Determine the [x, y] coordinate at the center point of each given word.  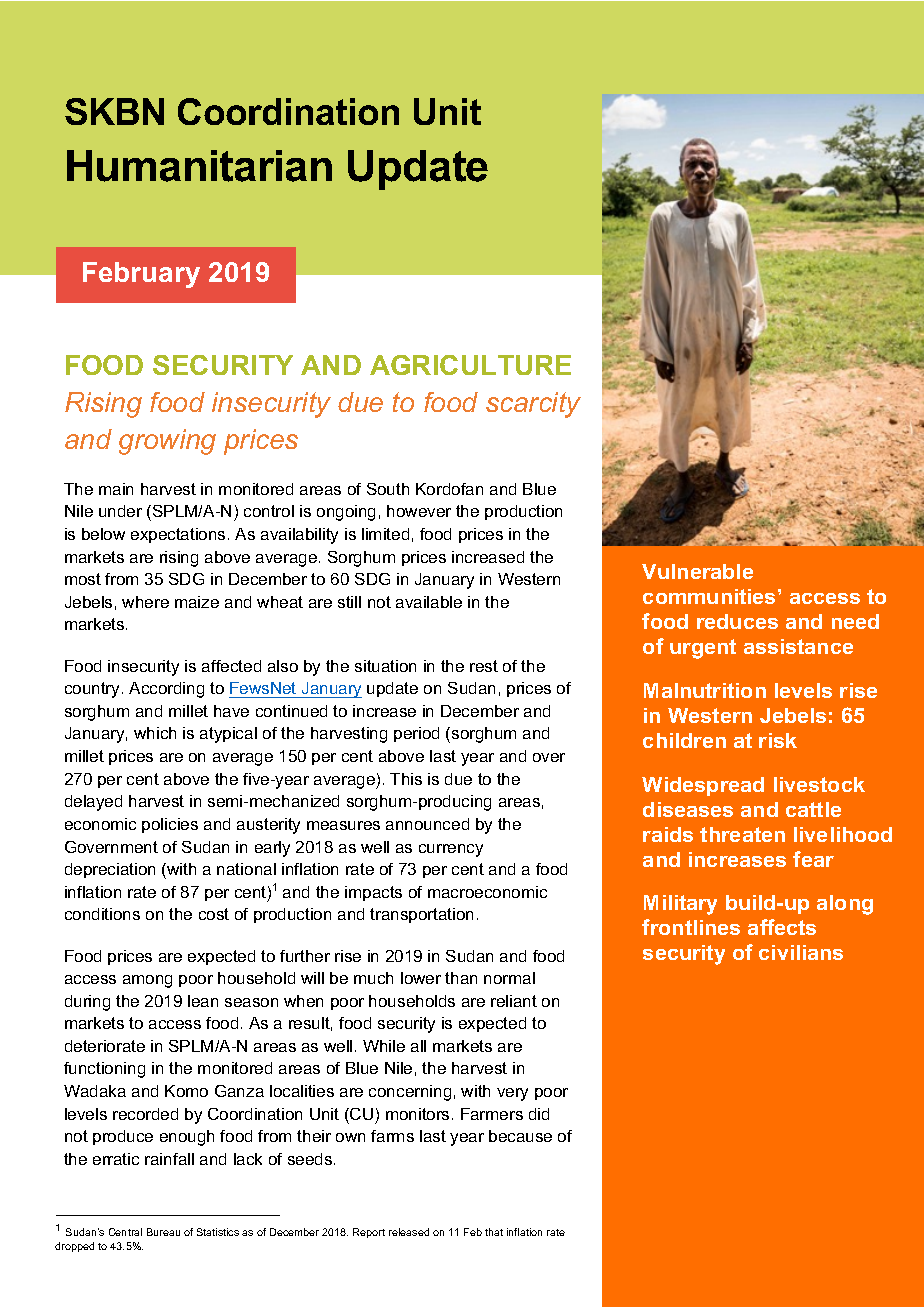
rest [484, 666]
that [494, 1232]
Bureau [163, 1232]
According [166, 690]
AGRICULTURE [470, 365]
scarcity [533, 405]
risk [778, 740]
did [539, 1114]
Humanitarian [199, 166]
